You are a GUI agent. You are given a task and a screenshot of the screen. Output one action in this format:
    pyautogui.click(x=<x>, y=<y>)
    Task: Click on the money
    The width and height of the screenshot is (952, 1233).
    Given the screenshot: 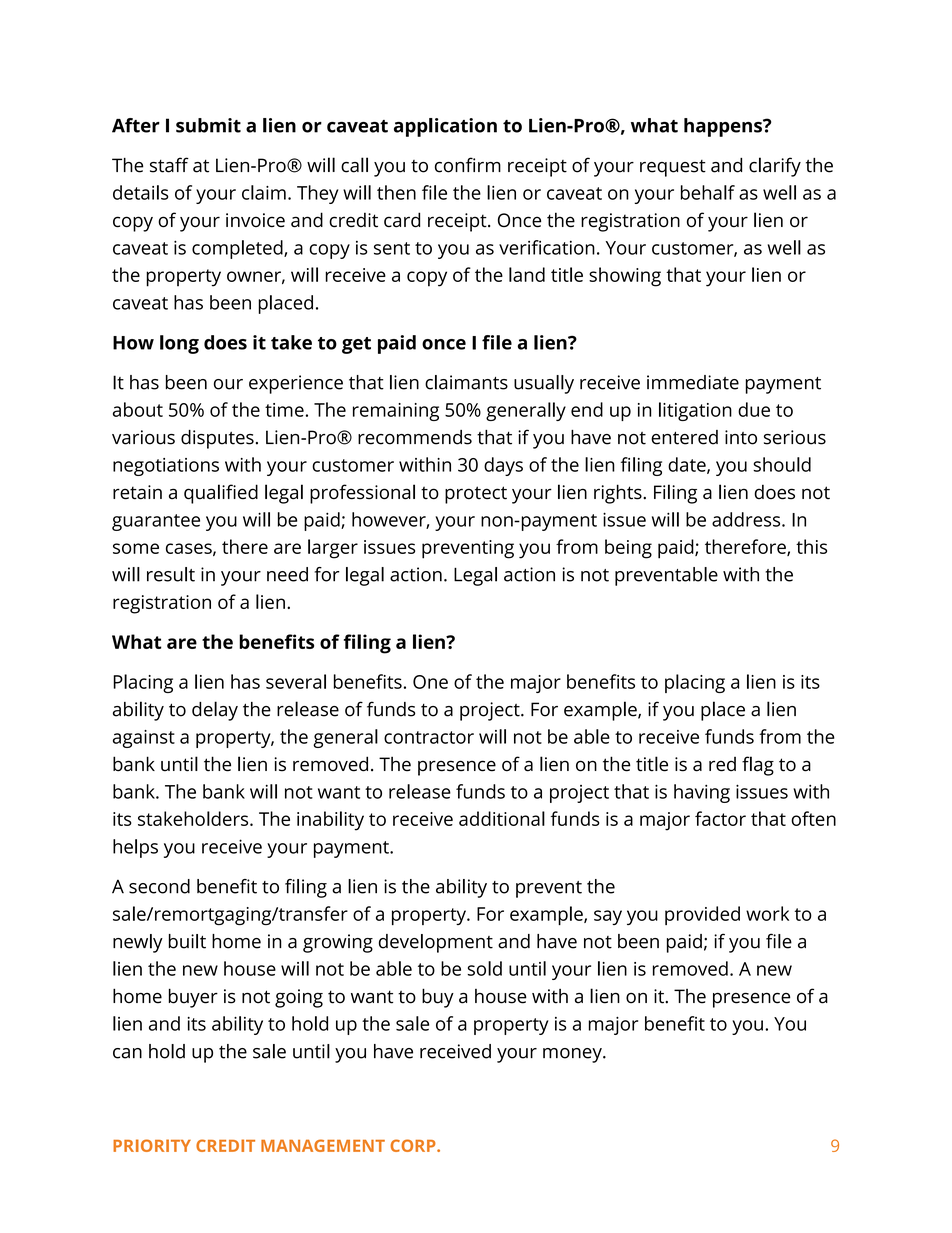 What is the action you would take?
    pyautogui.click(x=573, y=1055)
